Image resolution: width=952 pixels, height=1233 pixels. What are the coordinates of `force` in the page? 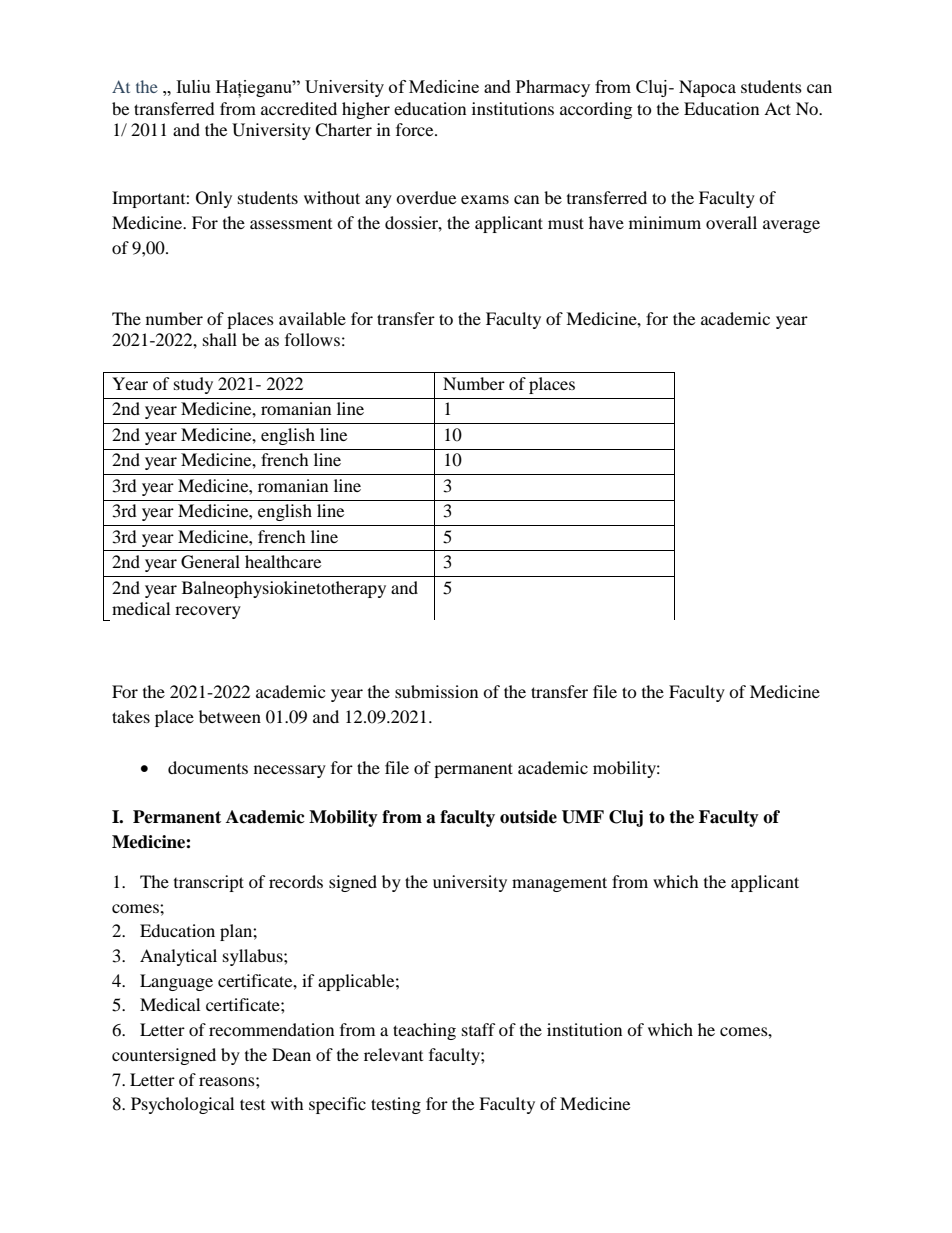 It's located at (416, 129).
